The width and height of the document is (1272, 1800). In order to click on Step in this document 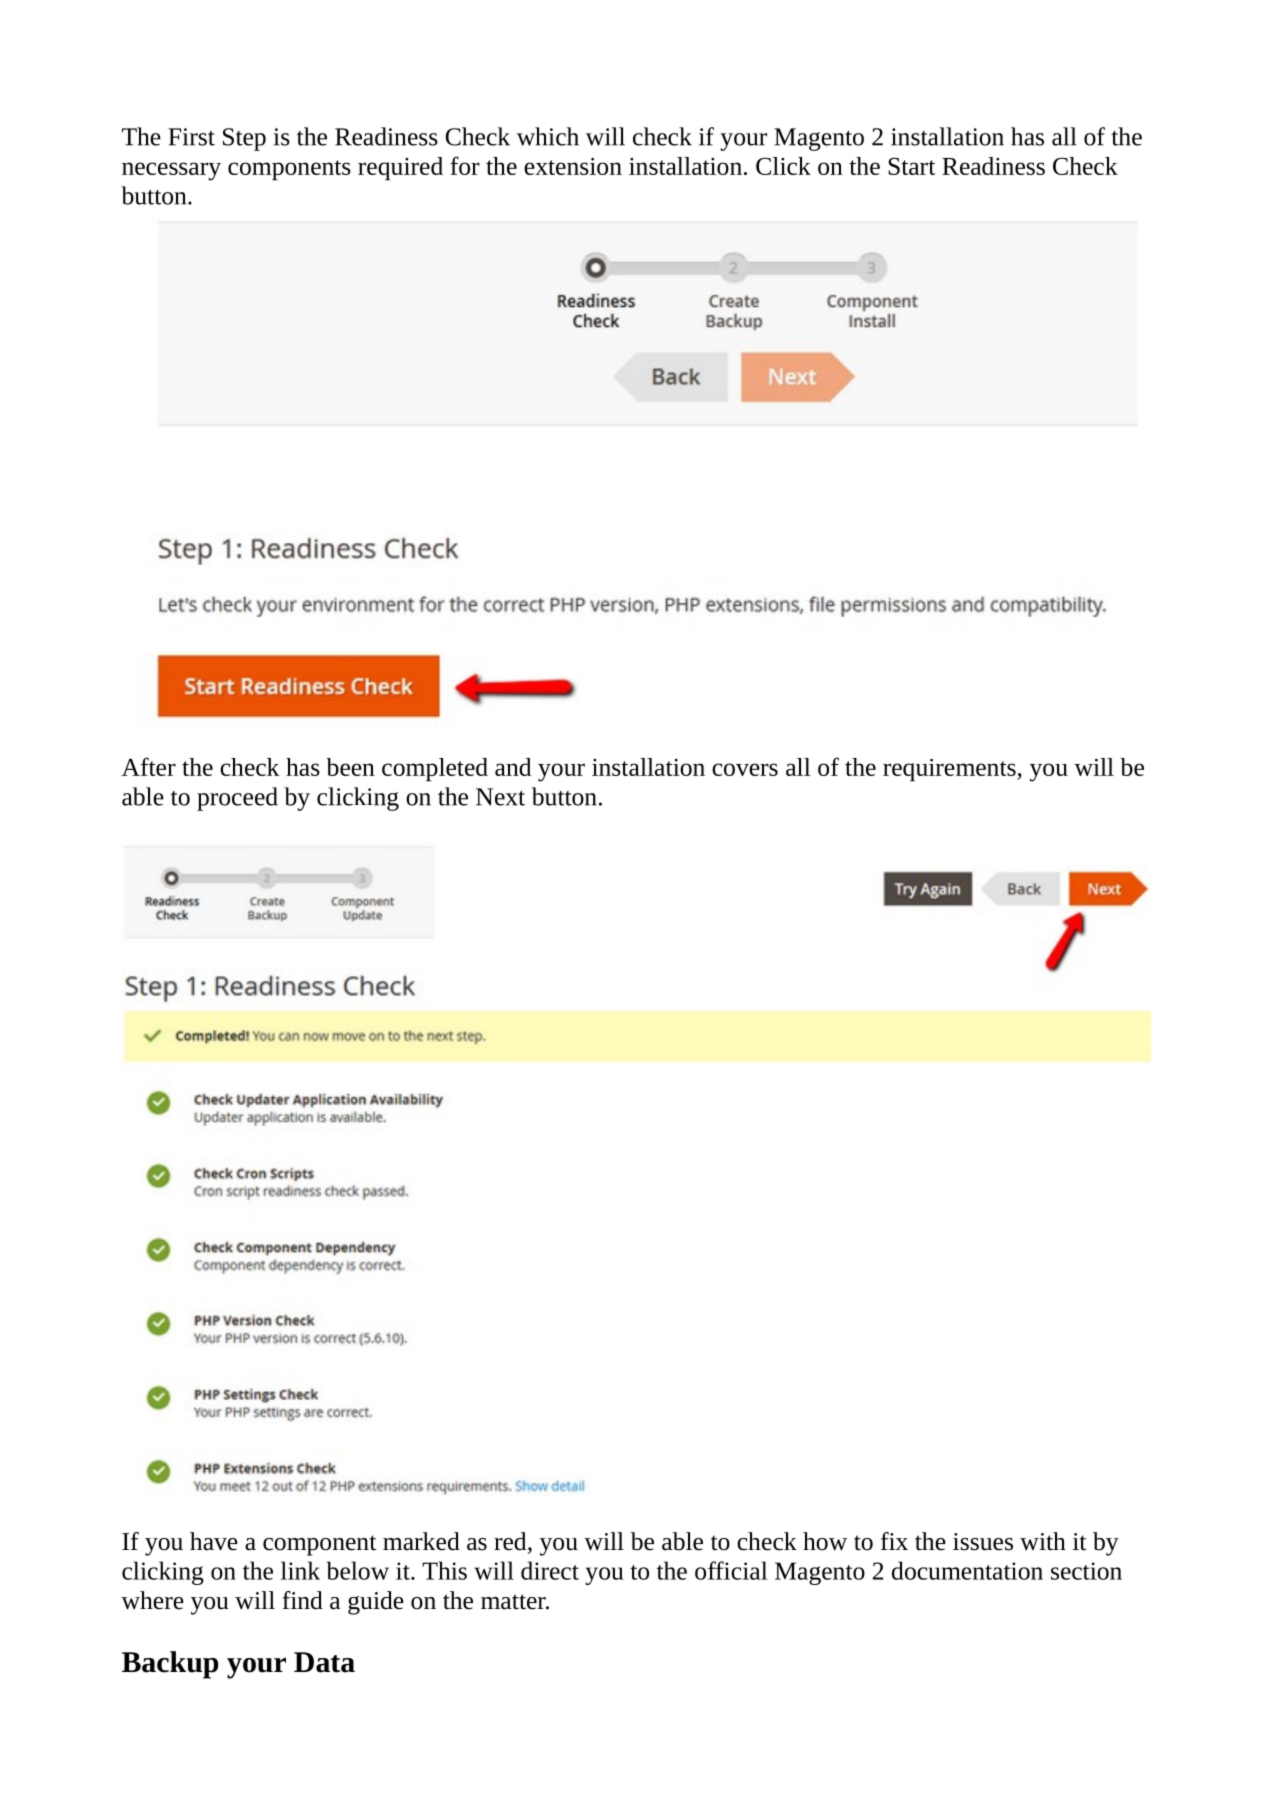, I will do `click(244, 139)`.
